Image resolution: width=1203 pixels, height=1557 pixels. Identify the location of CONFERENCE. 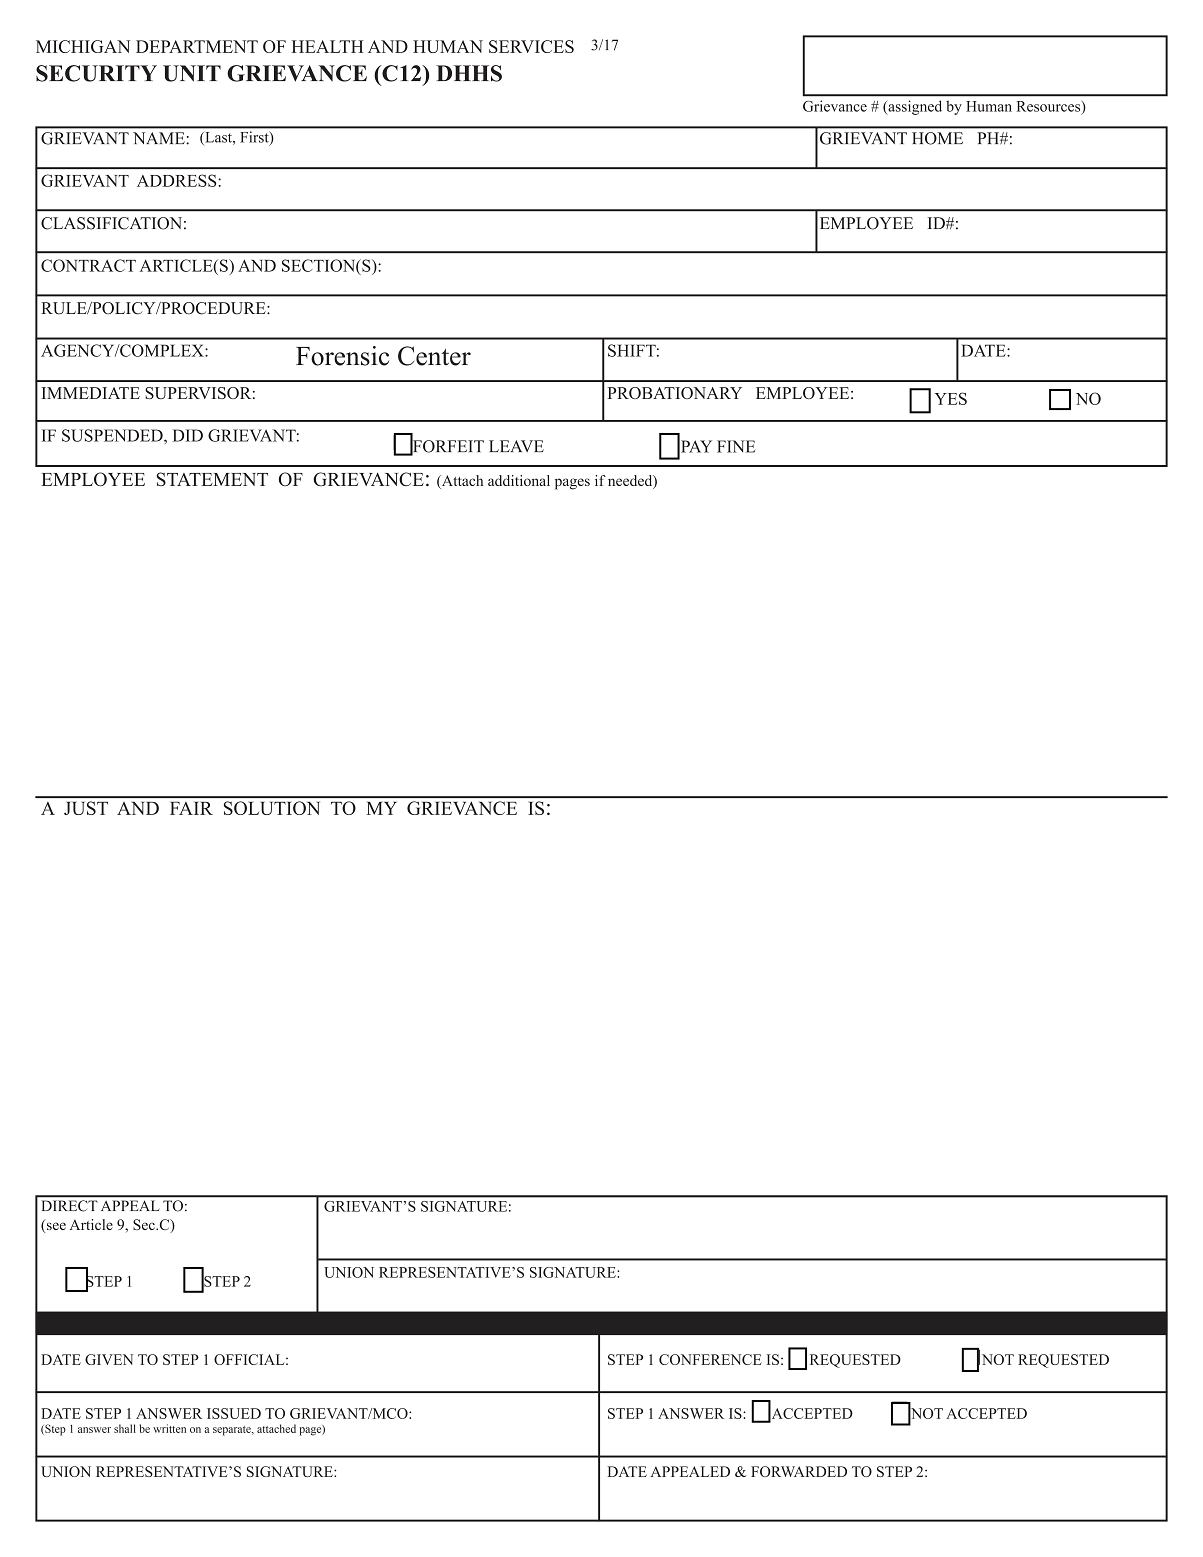
(710, 1359).
